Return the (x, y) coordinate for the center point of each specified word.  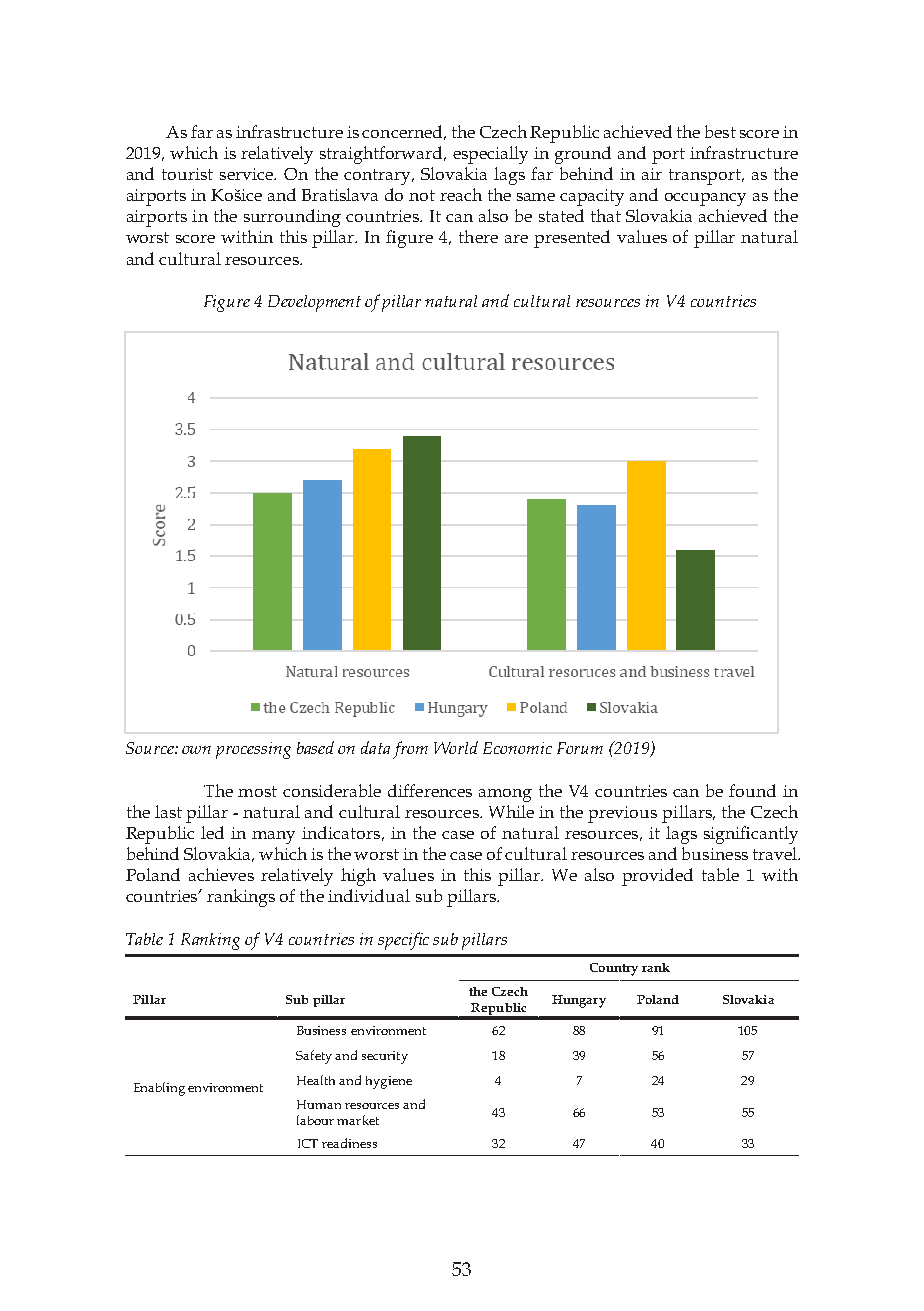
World (456, 747)
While (511, 811)
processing (253, 750)
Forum (580, 748)
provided (657, 877)
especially (490, 155)
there (478, 236)
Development (314, 303)
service (247, 174)
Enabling (159, 1089)
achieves (221, 874)
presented (572, 239)
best (720, 131)
